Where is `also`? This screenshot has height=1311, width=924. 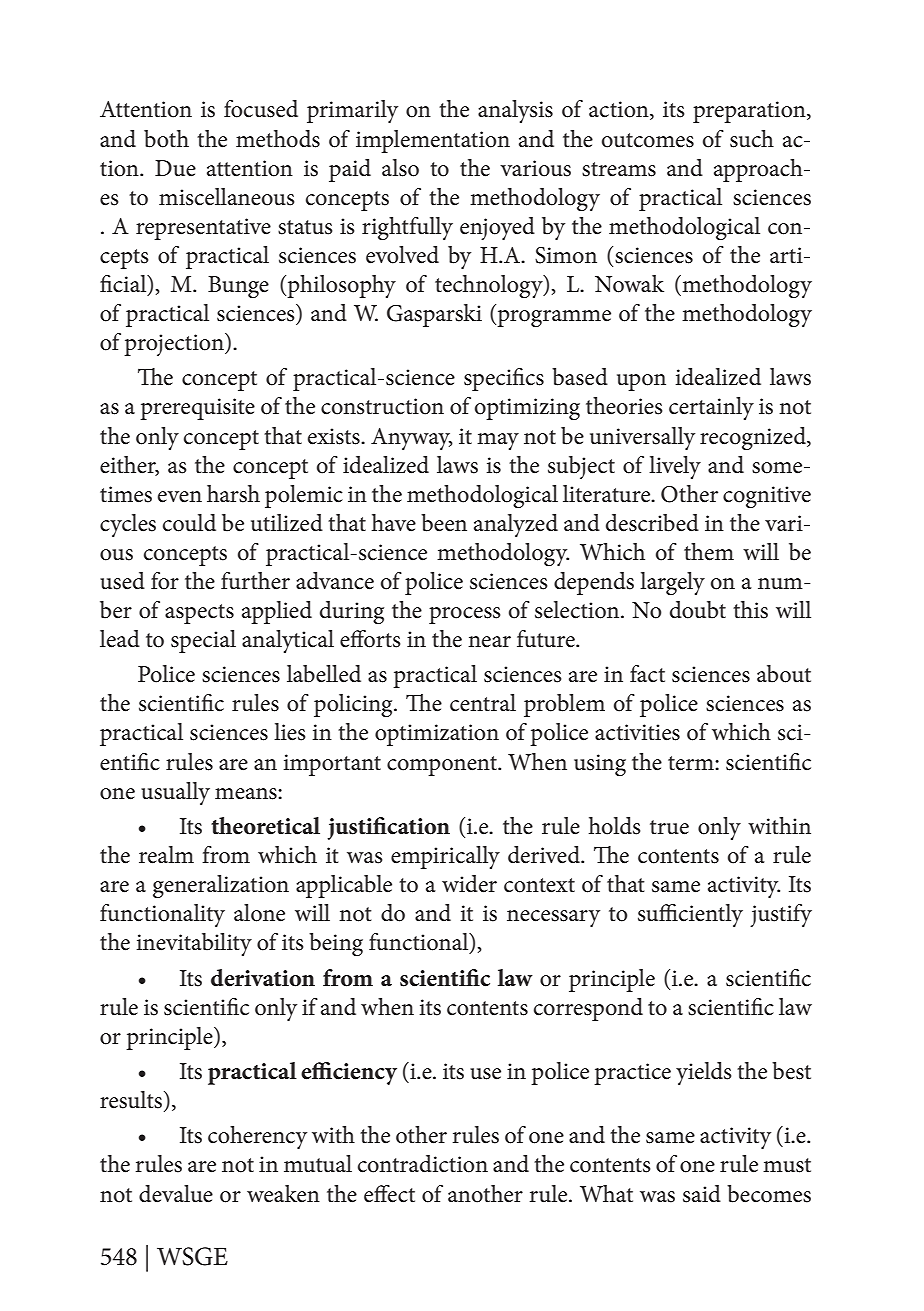
also is located at coordinates (400, 168).
